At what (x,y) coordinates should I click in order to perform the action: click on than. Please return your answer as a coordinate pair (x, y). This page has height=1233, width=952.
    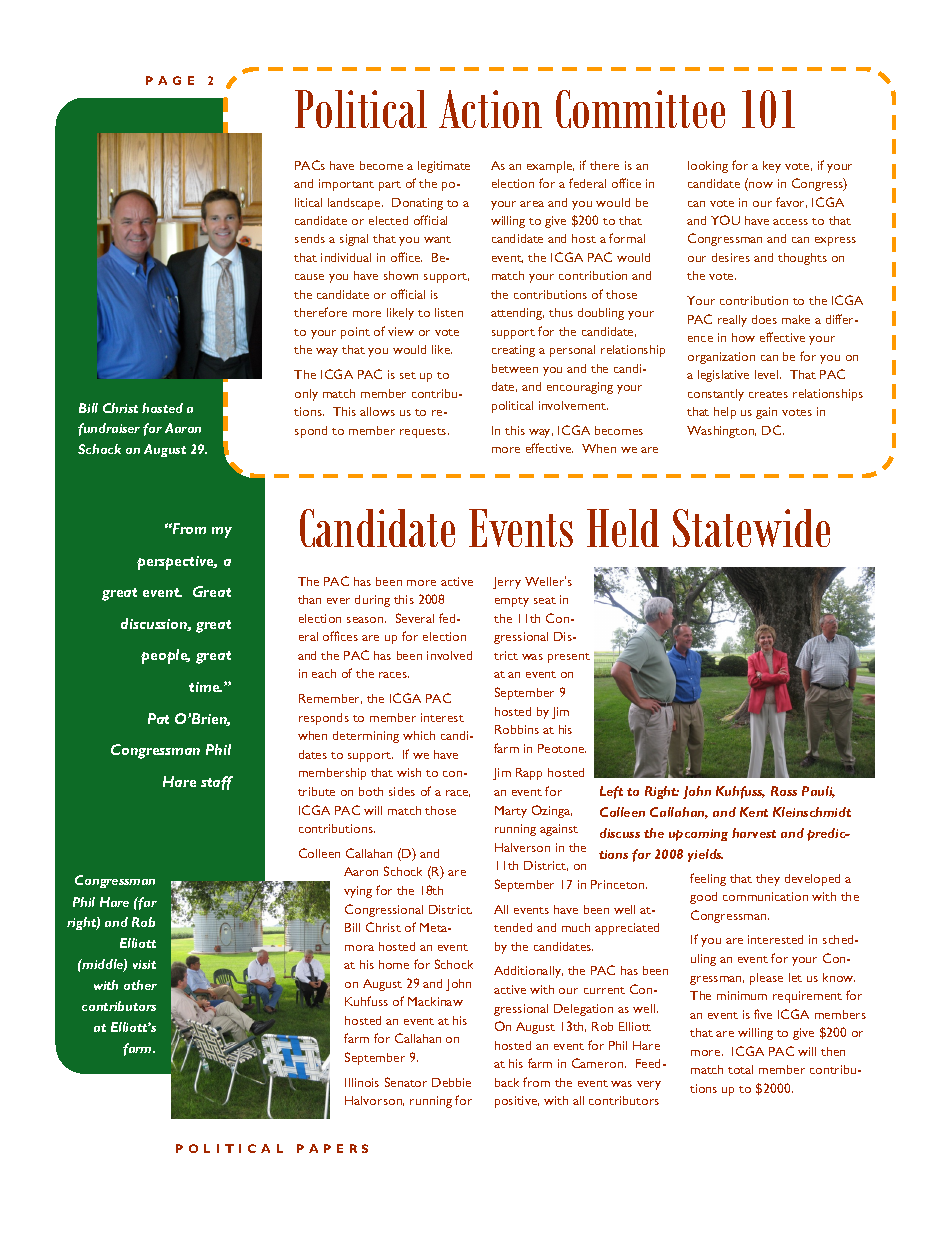
    Looking at the image, I should click on (309, 599).
